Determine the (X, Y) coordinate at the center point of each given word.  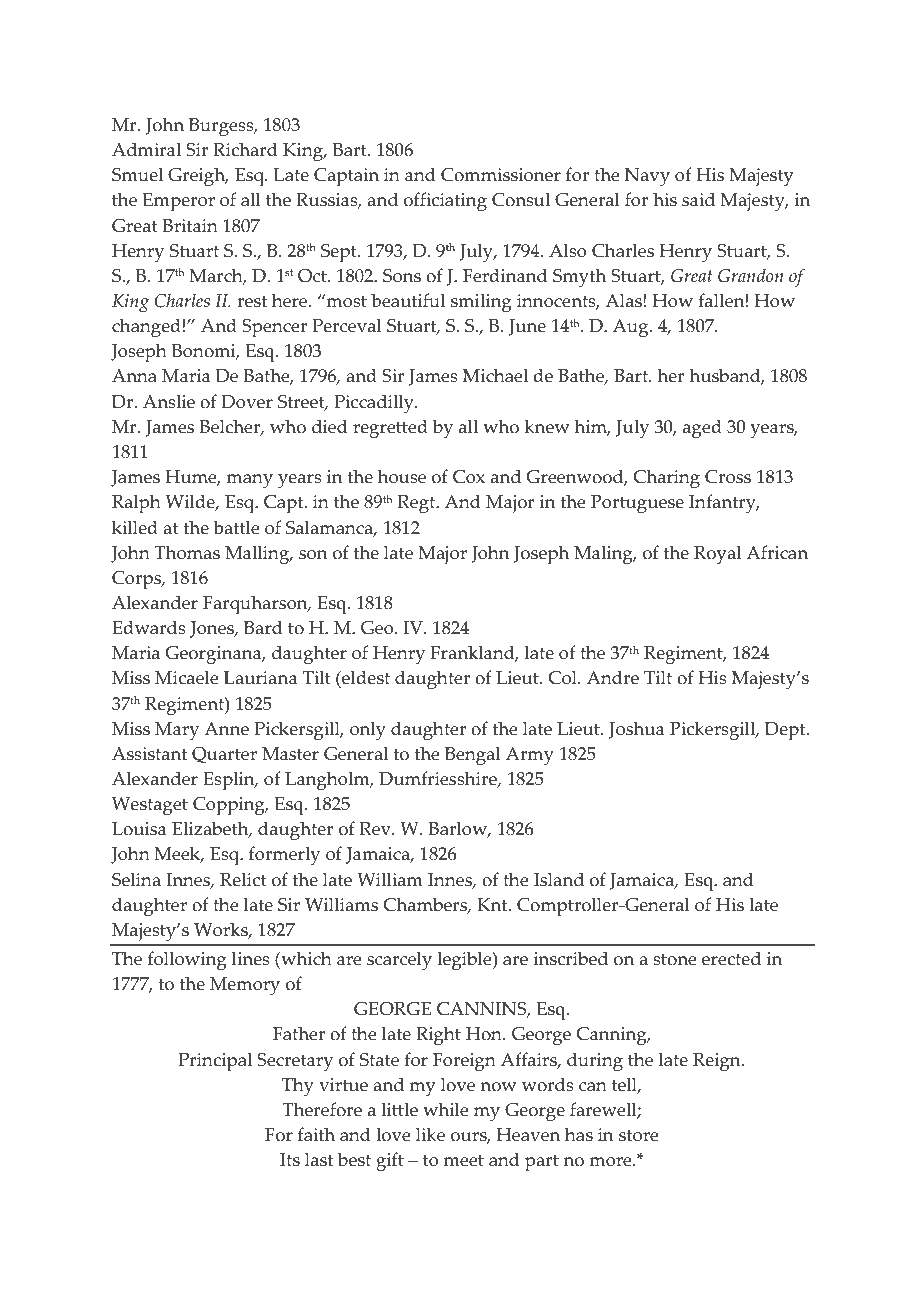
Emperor (179, 202)
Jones (213, 629)
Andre (613, 677)
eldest (365, 679)
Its (290, 1160)
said (698, 199)
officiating (445, 202)
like (430, 1134)
